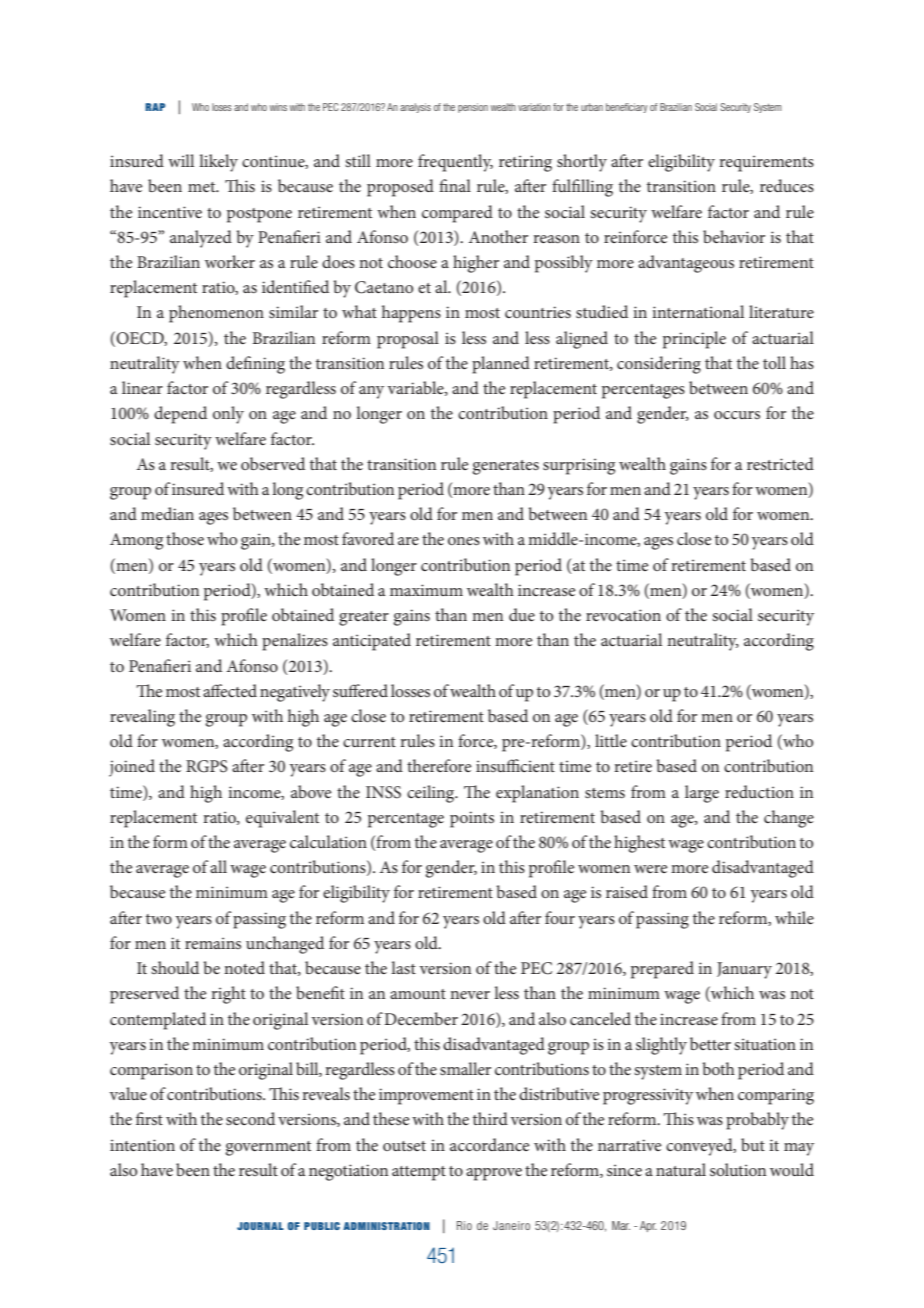 The width and height of the image is (924, 1308). What do you see at coordinates (282, 819) in the image?
I see `equivalent` at bounding box center [282, 819].
